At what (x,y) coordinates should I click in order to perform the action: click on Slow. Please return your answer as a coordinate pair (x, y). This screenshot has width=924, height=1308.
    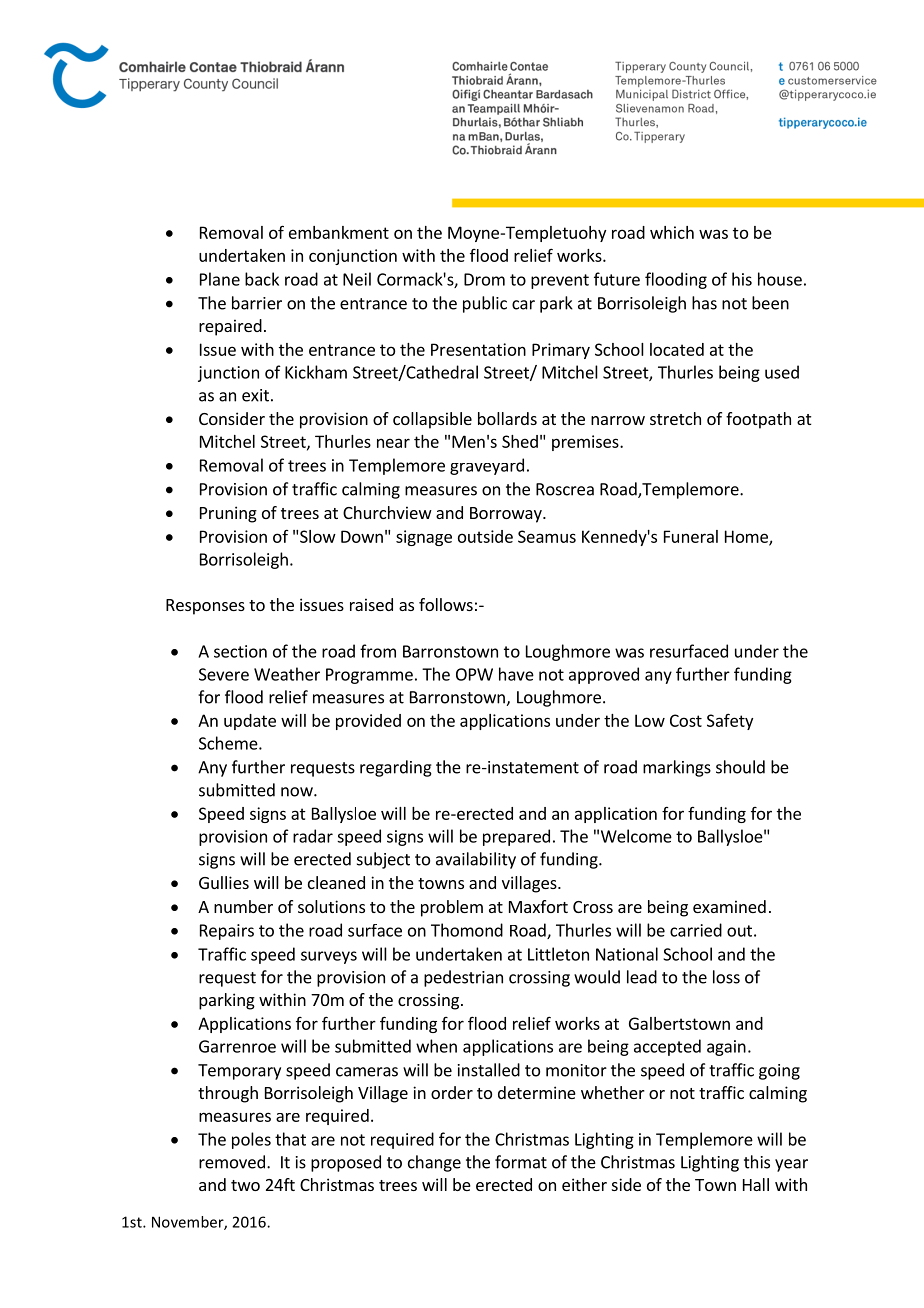
    Looking at the image, I should click on (318, 536).
